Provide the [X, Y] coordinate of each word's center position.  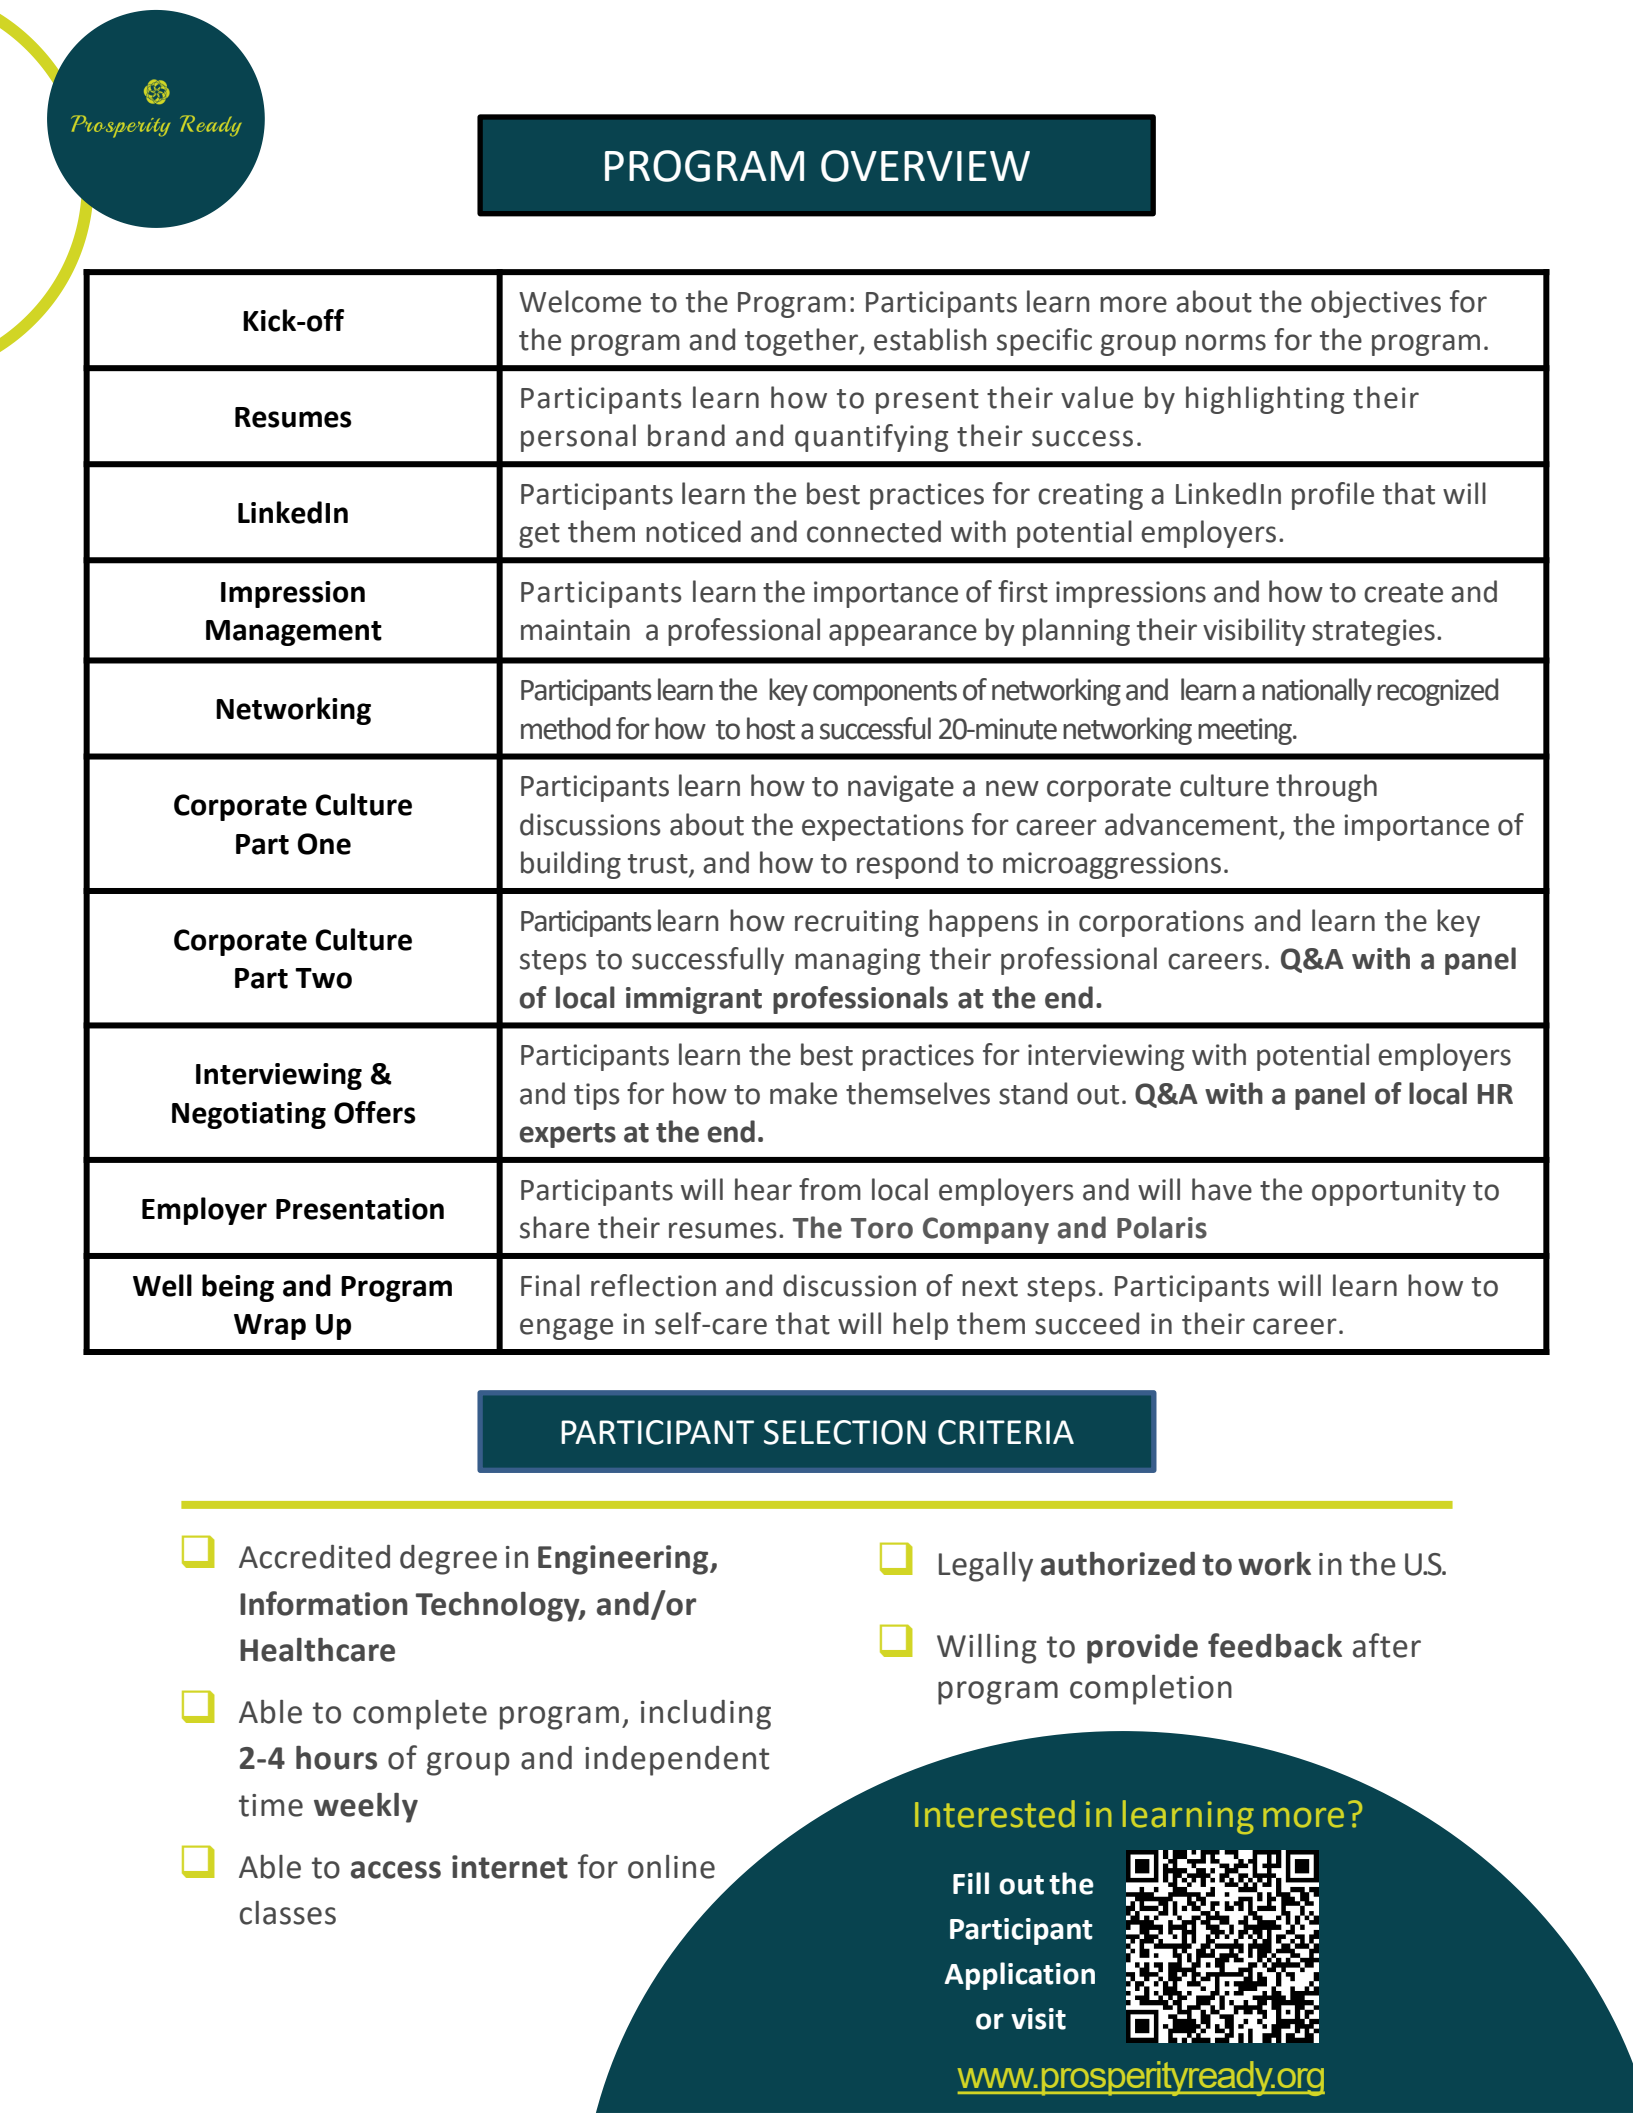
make [803, 1093]
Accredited [314, 1557]
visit [1038, 2019]
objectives [1376, 304]
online [671, 1867]
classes [288, 1913]
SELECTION [845, 1432]
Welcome [580, 301]
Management [294, 633]
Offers [375, 1112]
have [1222, 1189]
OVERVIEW [925, 166]
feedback [1275, 1645]
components [885, 693]
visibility [1254, 632]
